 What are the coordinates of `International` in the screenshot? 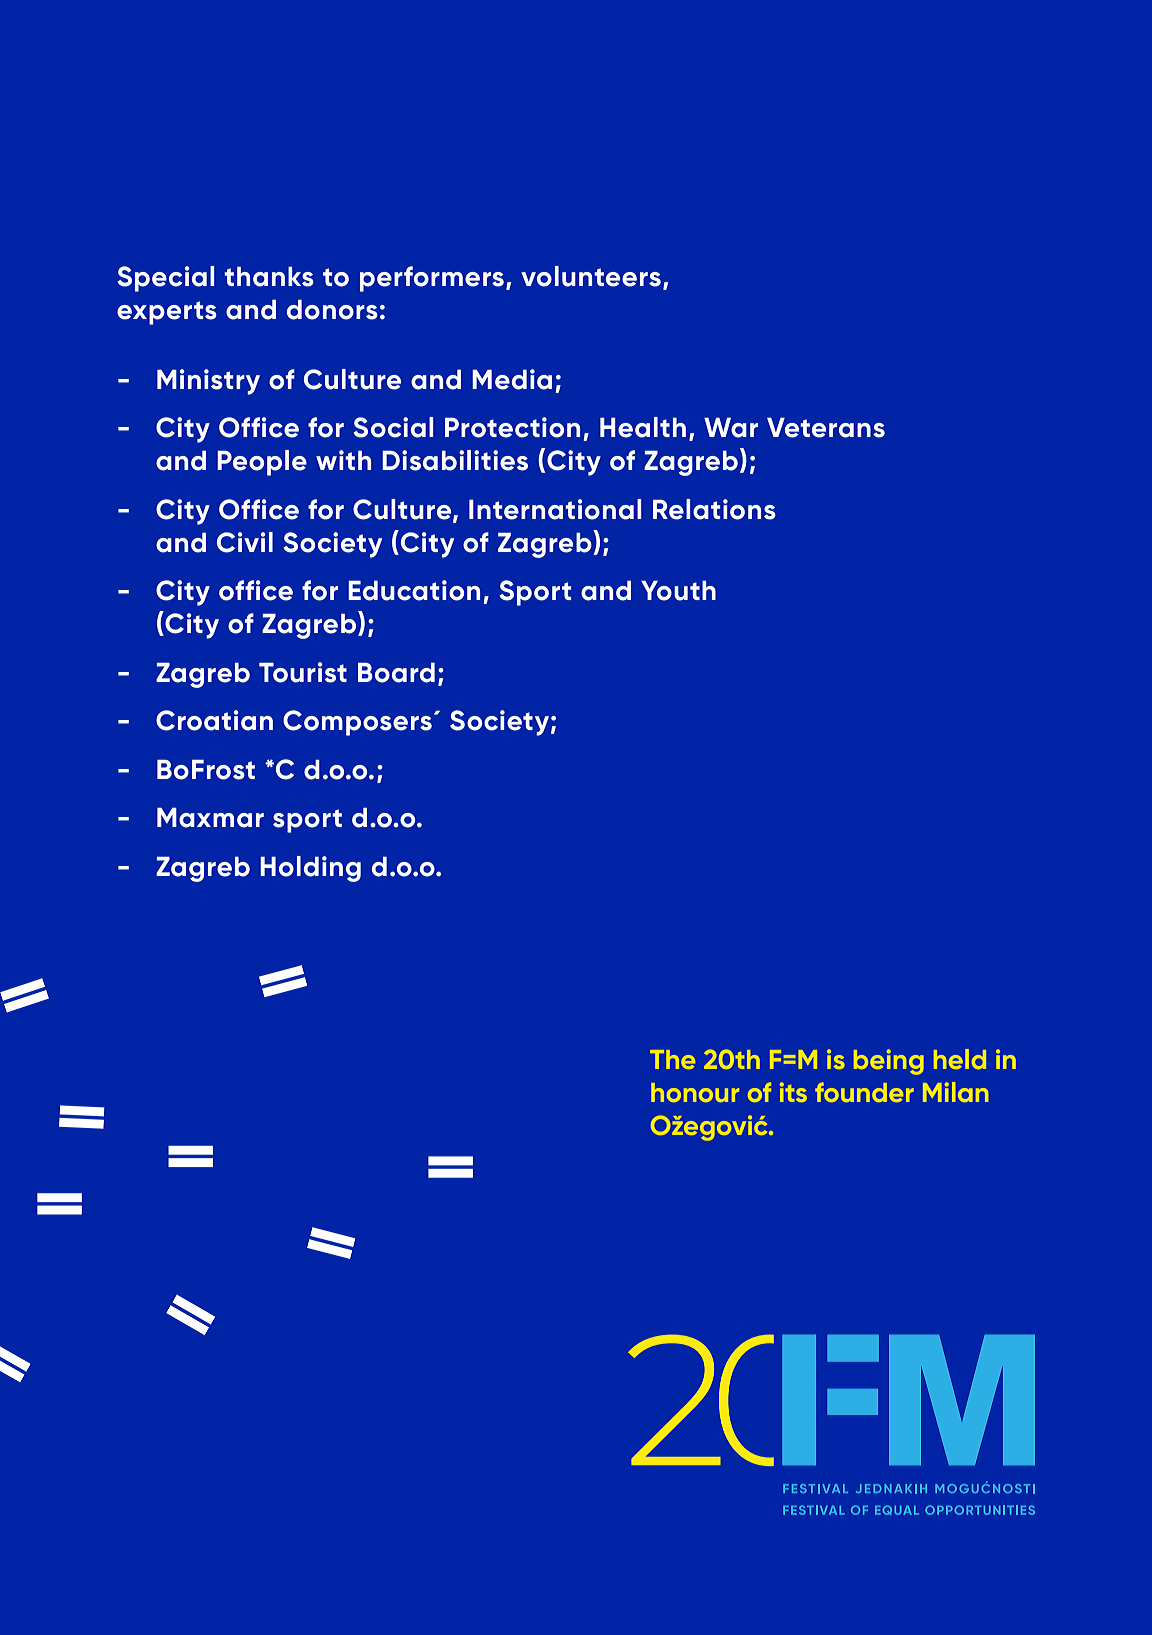 It's located at (555, 509).
